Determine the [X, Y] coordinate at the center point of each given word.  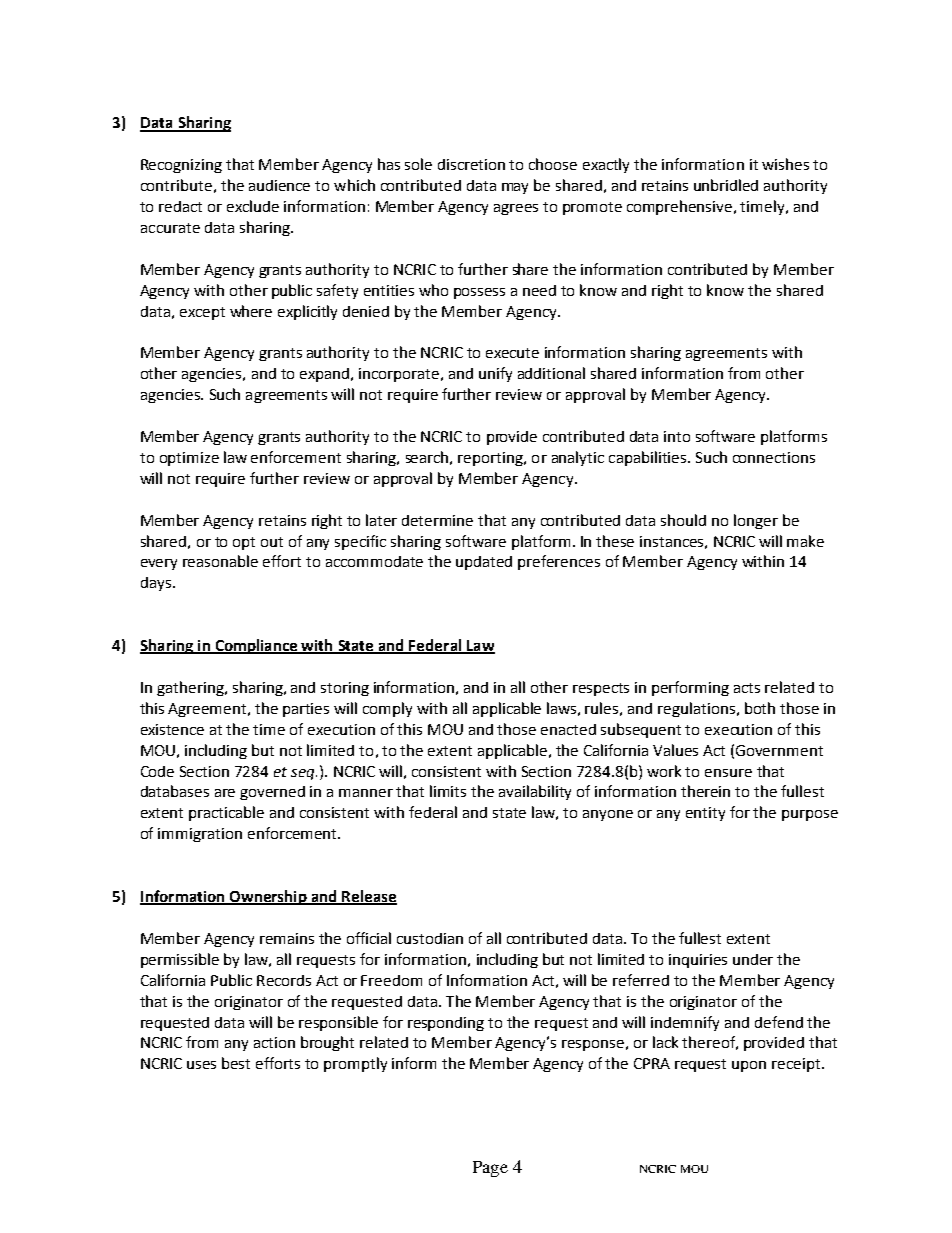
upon [749, 1066]
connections [774, 457]
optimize [189, 459]
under [753, 959]
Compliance [256, 646]
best [236, 1063]
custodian [430, 938]
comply [387, 709]
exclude [253, 206]
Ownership [268, 897]
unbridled [726, 185]
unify [495, 374]
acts [747, 688]
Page [490, 1169]
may [515, 188]
